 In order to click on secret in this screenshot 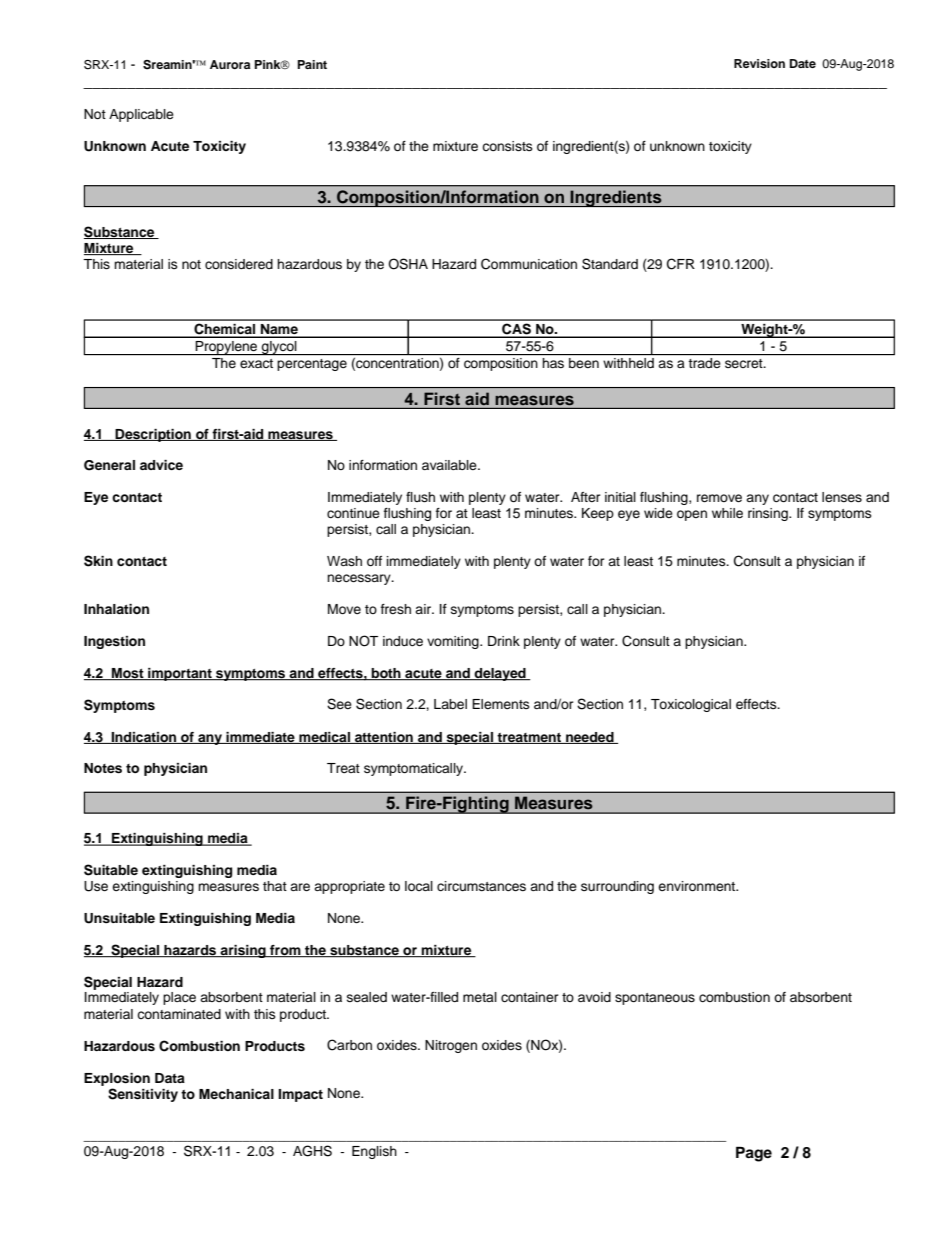, I will do `click(745, 363)`.
